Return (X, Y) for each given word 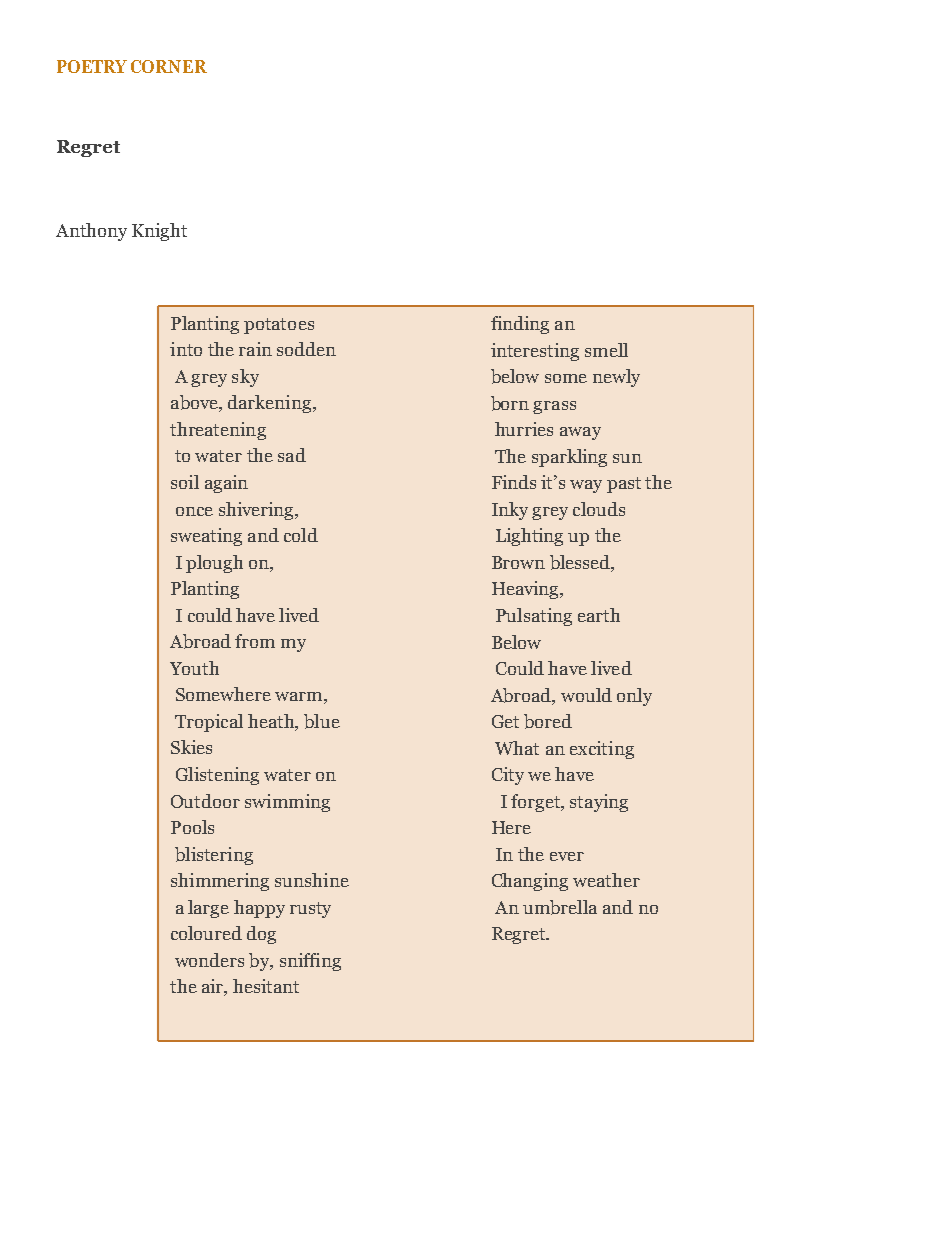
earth (599, 615)
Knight (159, 232)
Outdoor (205, 801)
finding (520, 325)
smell (606, 350)
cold (301, 535)
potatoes (279, 326)
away (580, 433)
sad (292, 455)
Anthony (91, 232)
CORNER (169, 66)
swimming (287, 803)
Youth (194, 668)
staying (599, 803)
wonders (209, 960)
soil (185, 482)
